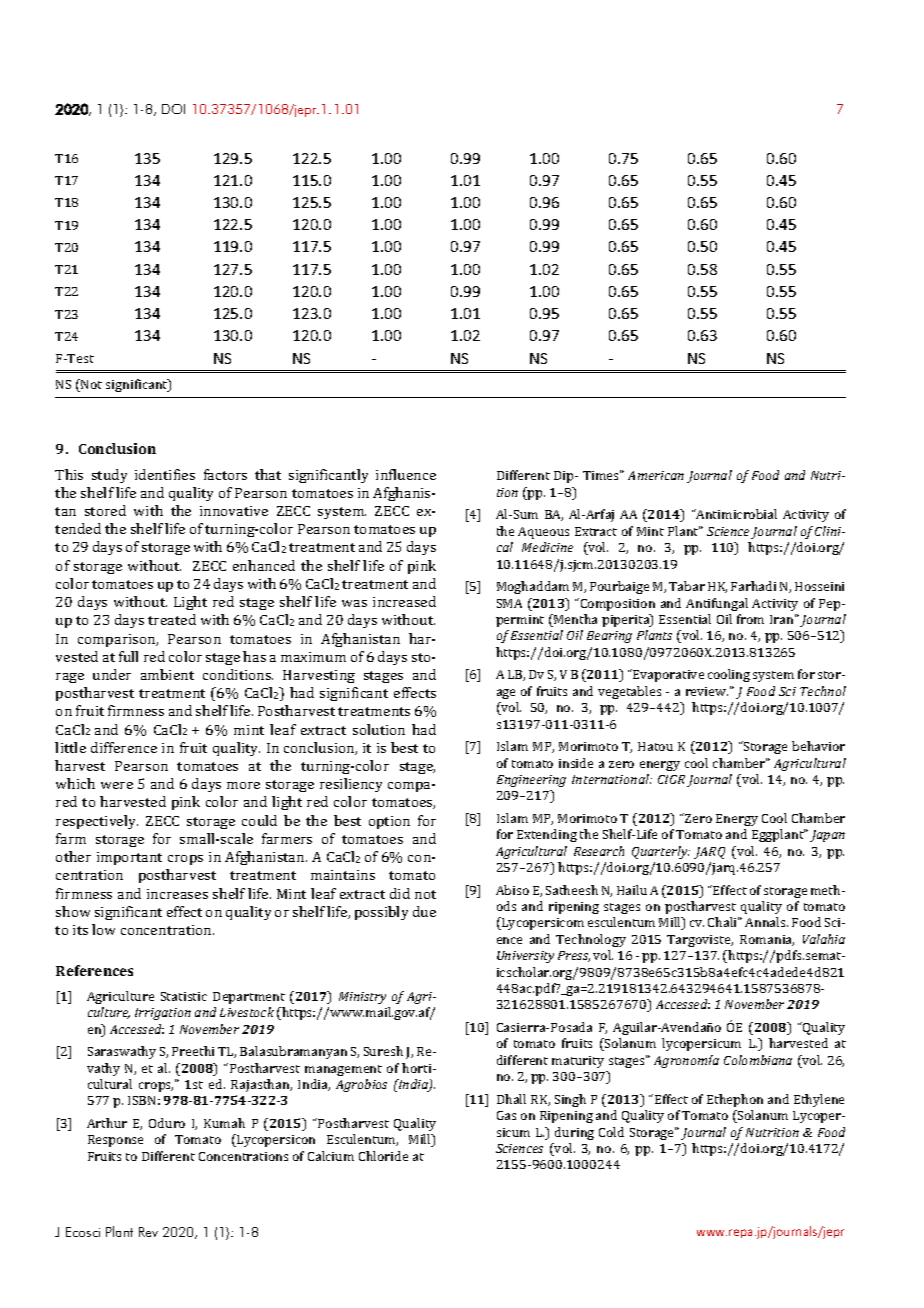  What do you see at coordinates (766, 922) in the screenshot?
I see `Annals` at bounding box center [766, 922].
